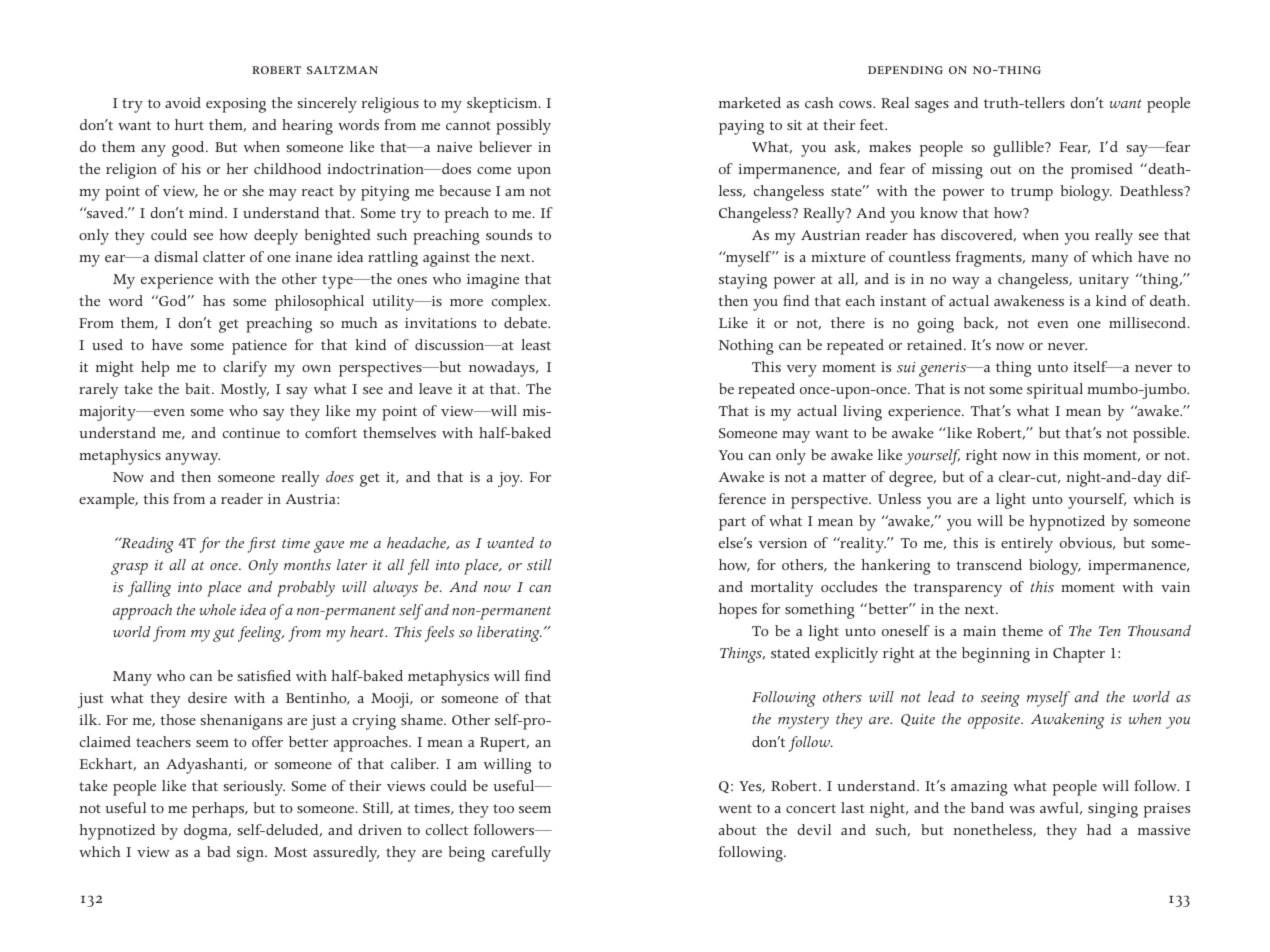  Describe the element at coordinates (932, 107) in the screenshot. I see `sages` at that location.
